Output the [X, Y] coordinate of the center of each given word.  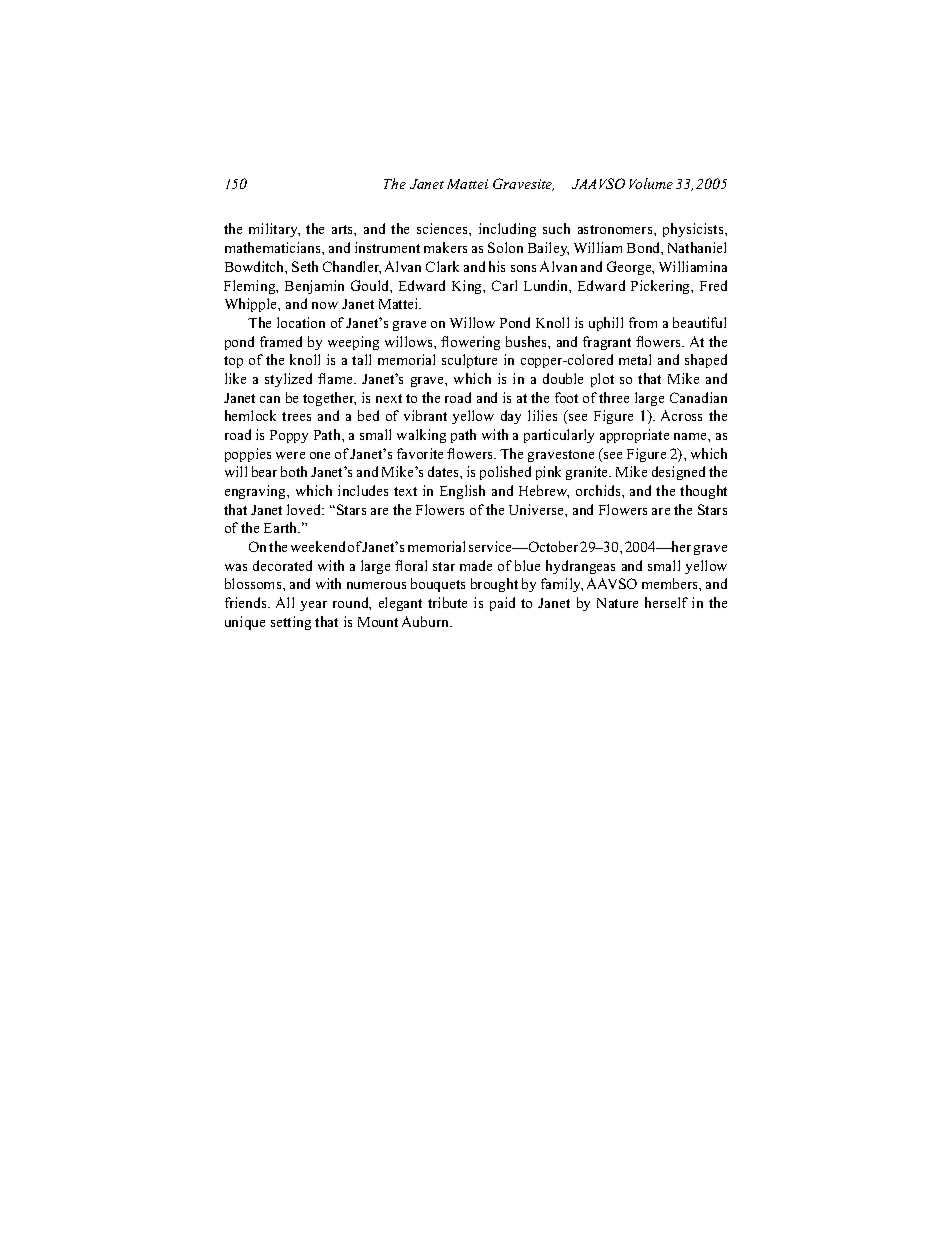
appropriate [634, 436]
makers [445, 247]
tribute [447, 602]
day [511, 417]
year [313, 606]
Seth [305, 266]
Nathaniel [697, 247]
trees [296, 416]
